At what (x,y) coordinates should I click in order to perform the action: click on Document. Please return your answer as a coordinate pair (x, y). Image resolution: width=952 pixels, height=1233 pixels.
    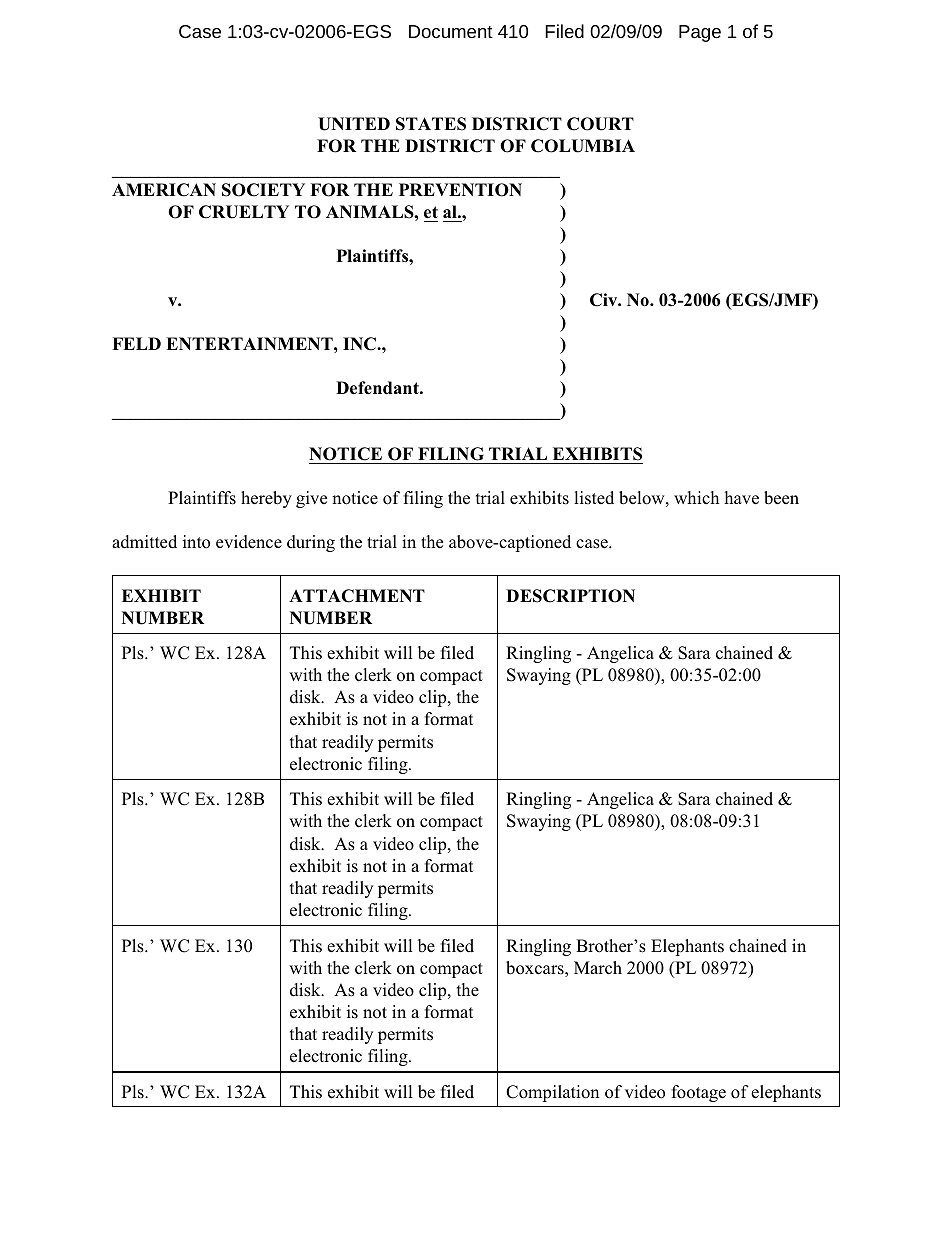
    Looking at the image, I should click on (451, 31).
